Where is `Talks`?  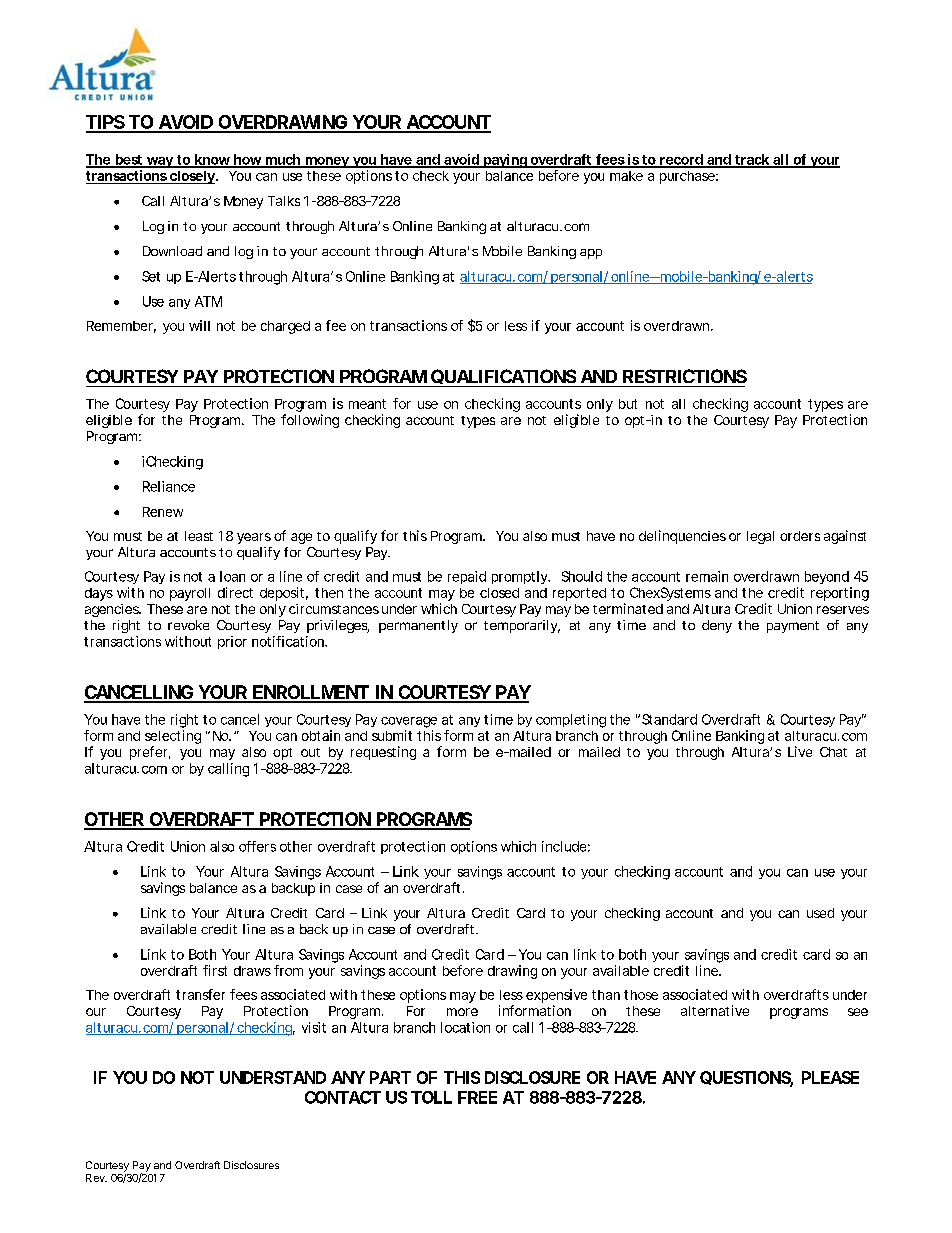
Talks is located at coordinates (284, 201).
